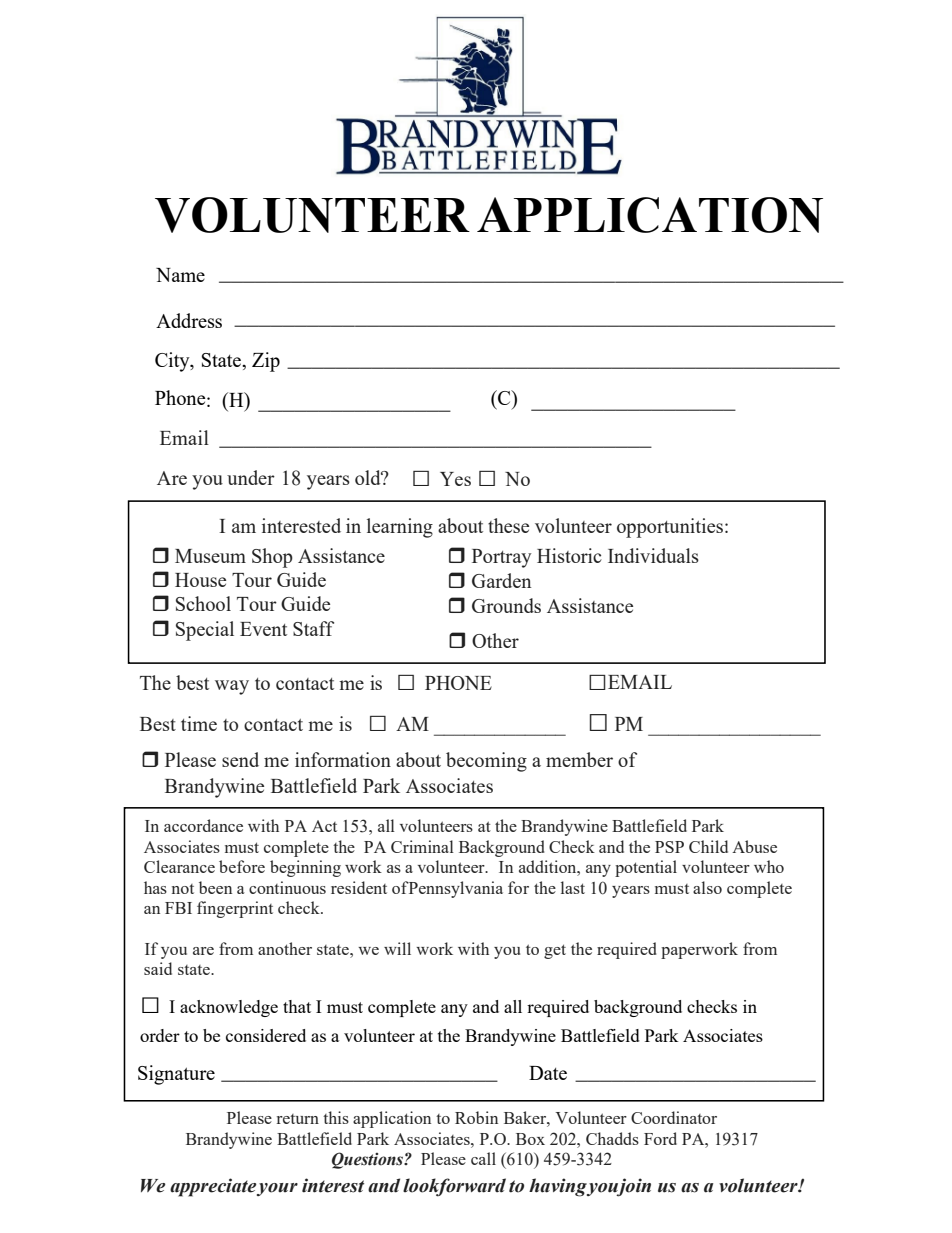 This screenshot has height=1233, width=952. I want to click on Ford, so click(660, 1138).
